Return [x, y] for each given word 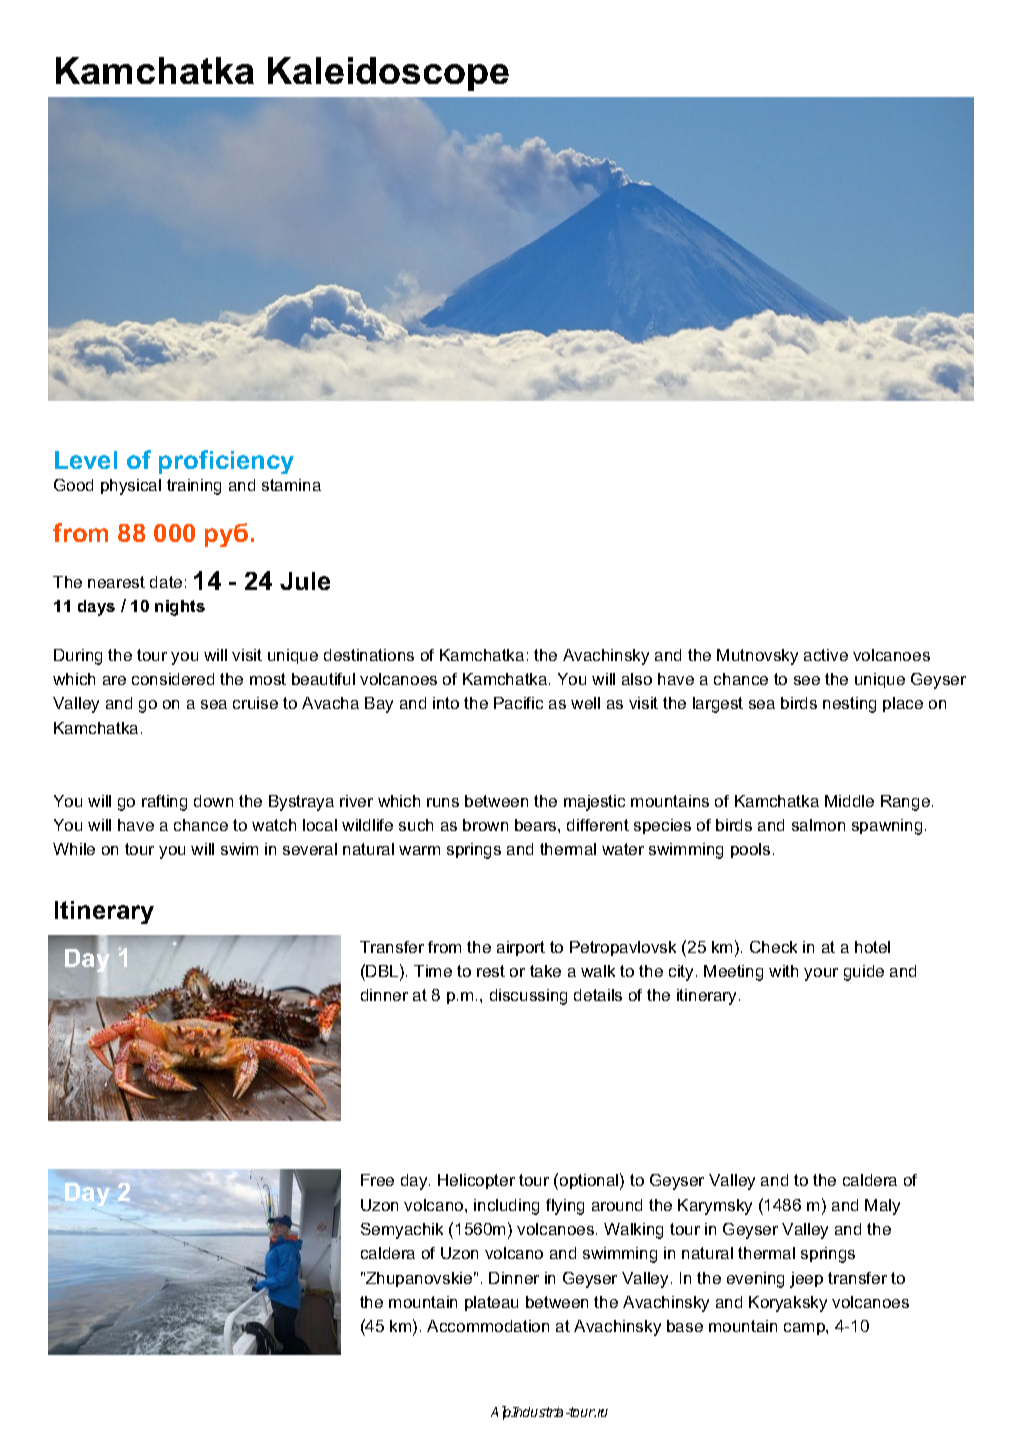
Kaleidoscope [388, 74]
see [807, 680]
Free [377, 1180]
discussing [528, 997]
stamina [291, 485]
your [821, 974]
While [74, 849]
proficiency [226, 462]
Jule [305, 581]
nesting [849, 705]
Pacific [518, 703]
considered [173, 679]
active [826, 655]
